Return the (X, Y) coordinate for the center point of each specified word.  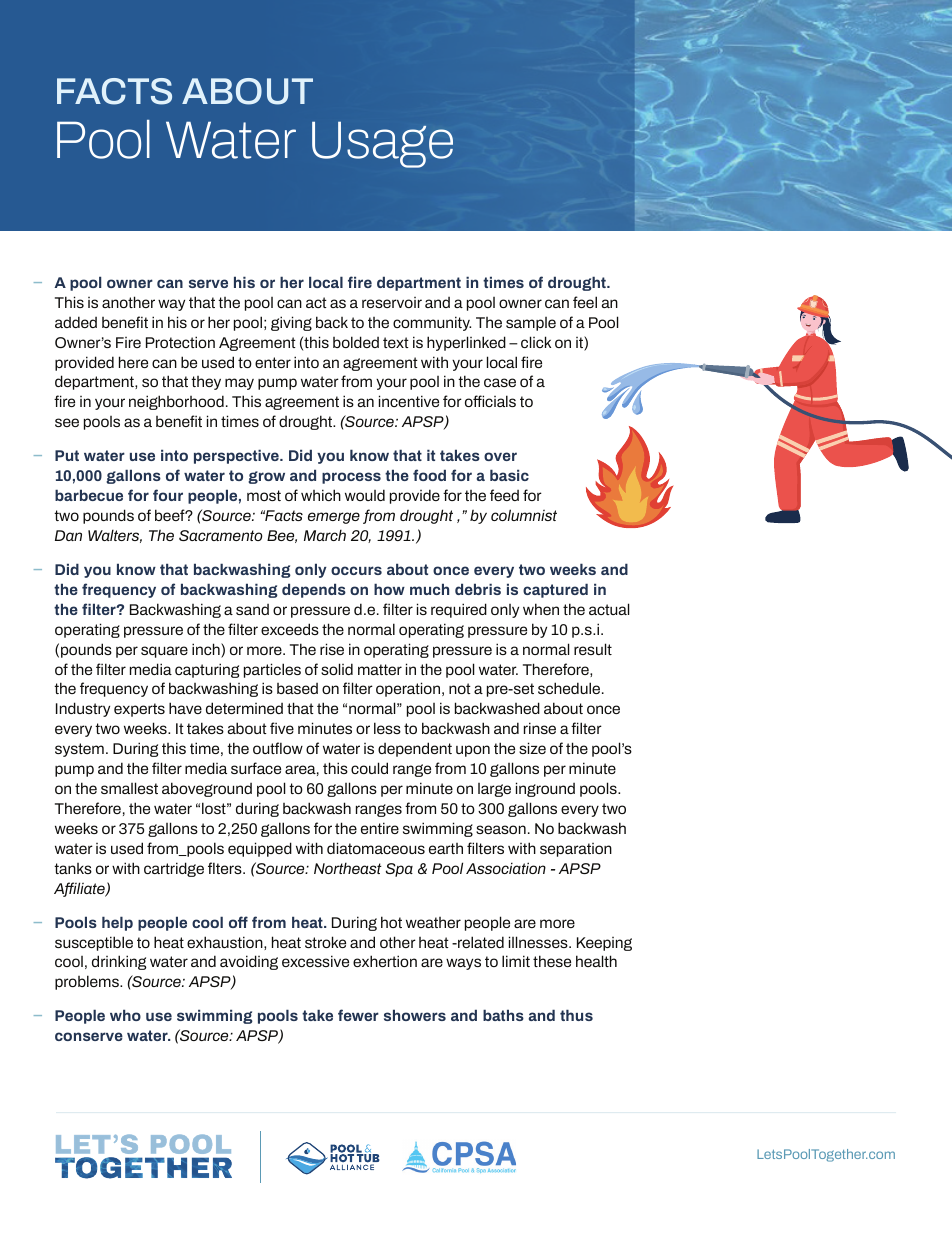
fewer (358, 1015)
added (76, 322)
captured (555, 590)
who (125, 1015)
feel (585, 302)
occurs (356, 570)
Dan (68, 535)
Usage (382, 145)
